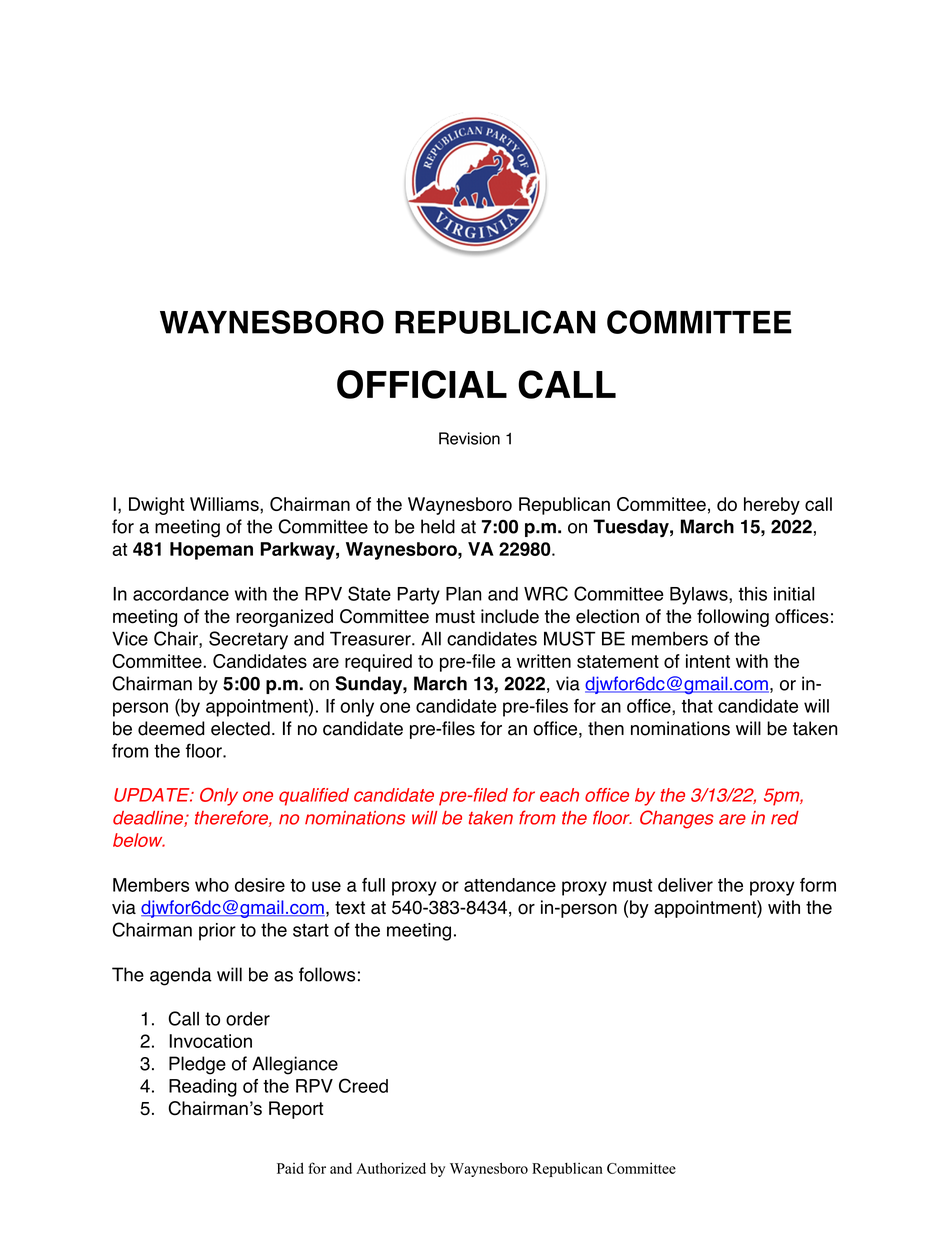 The height and width of the page is (1233, 952). I want to click on hereby, so click(772, 506).
